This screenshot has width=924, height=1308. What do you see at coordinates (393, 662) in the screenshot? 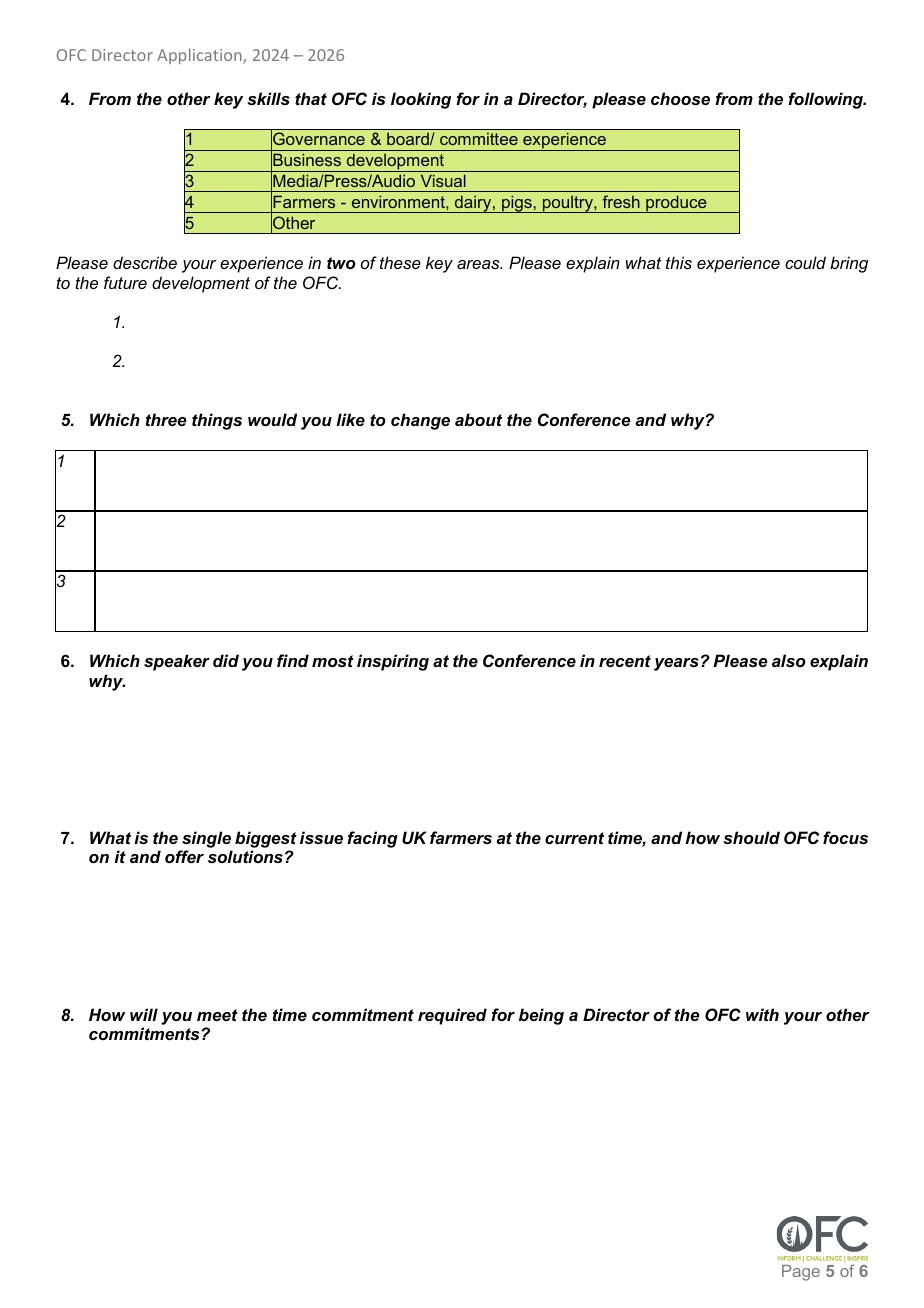
I see `inspiring` at bounding box center [393, 662].
